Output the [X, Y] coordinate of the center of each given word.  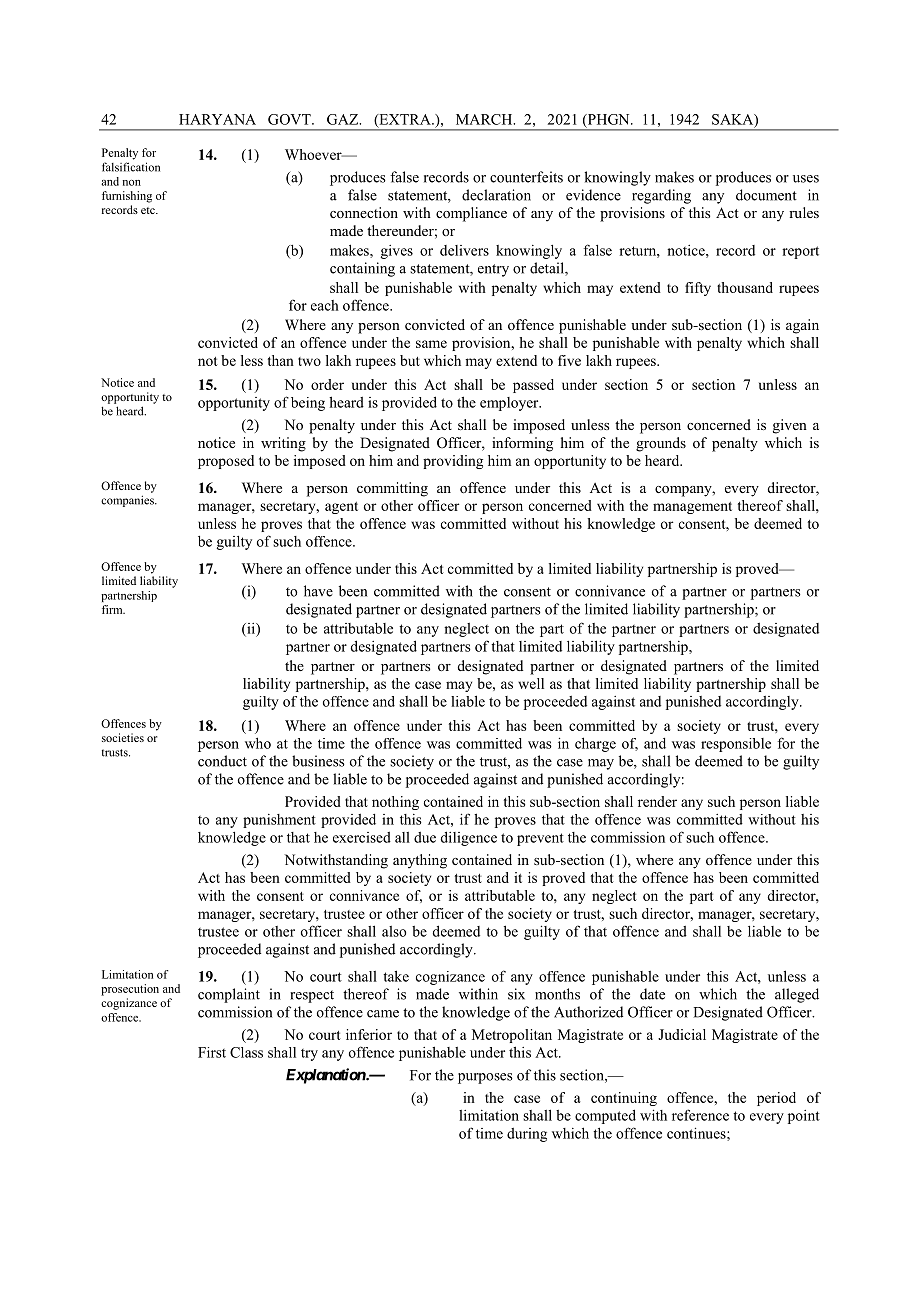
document [766, 195]
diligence [469, 838]
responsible [736, 745]
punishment [279, 821]
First [212, 1052]
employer [510, 404]
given [790, 426]
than [281, 360]
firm [113, 609]
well [531, 683]
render [657, 801]
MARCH [485, 119]
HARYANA [217, 119]
